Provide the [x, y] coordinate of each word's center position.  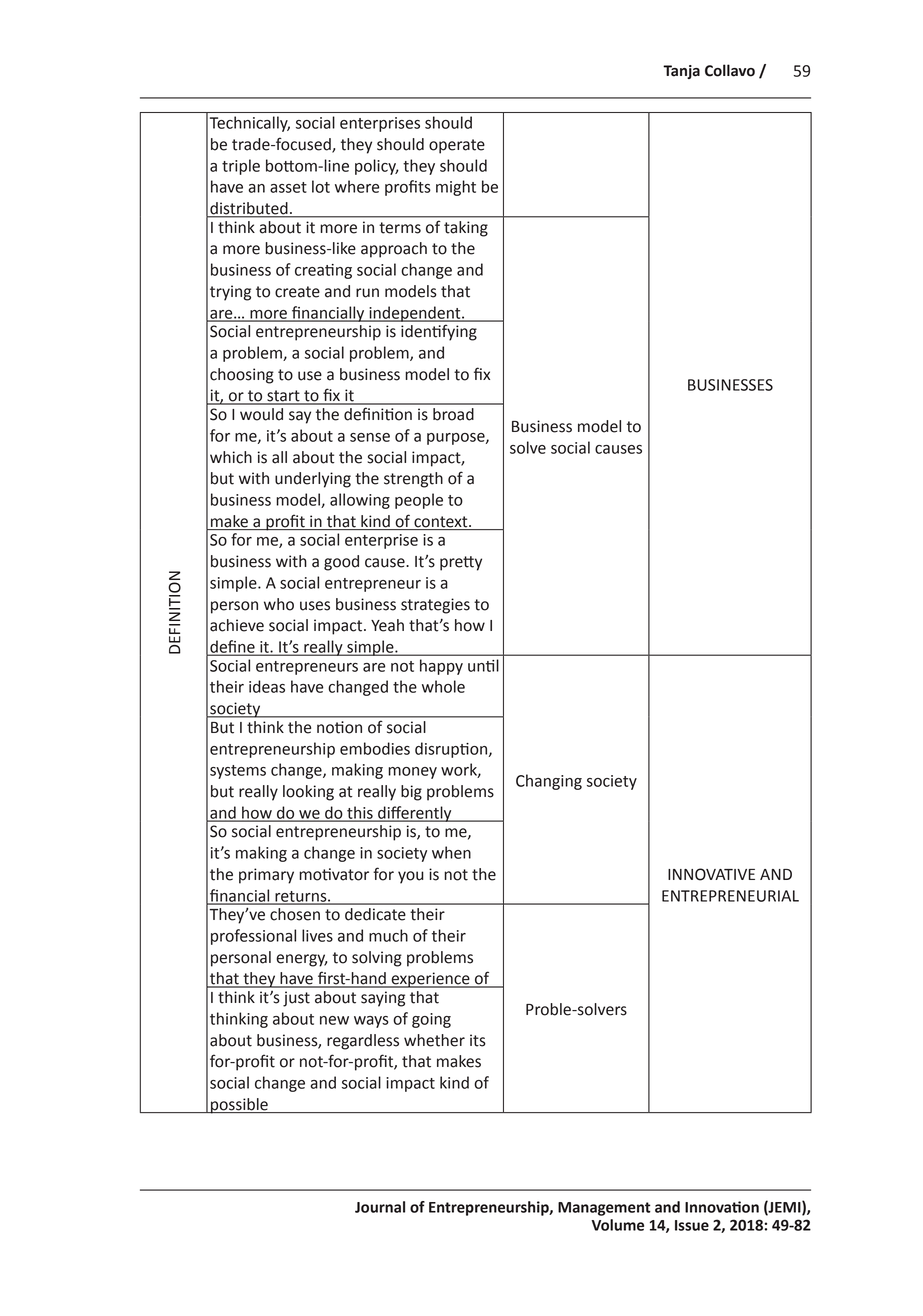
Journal [380, 1207]
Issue [692, 1225]
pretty [461, 563]
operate [457, 146]
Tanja [681, 72]
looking [308, 793]
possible [239, 1106]
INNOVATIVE [711, 874]
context [442, 522]
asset [288, 187]
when [451, 852]
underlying [313, 480]
